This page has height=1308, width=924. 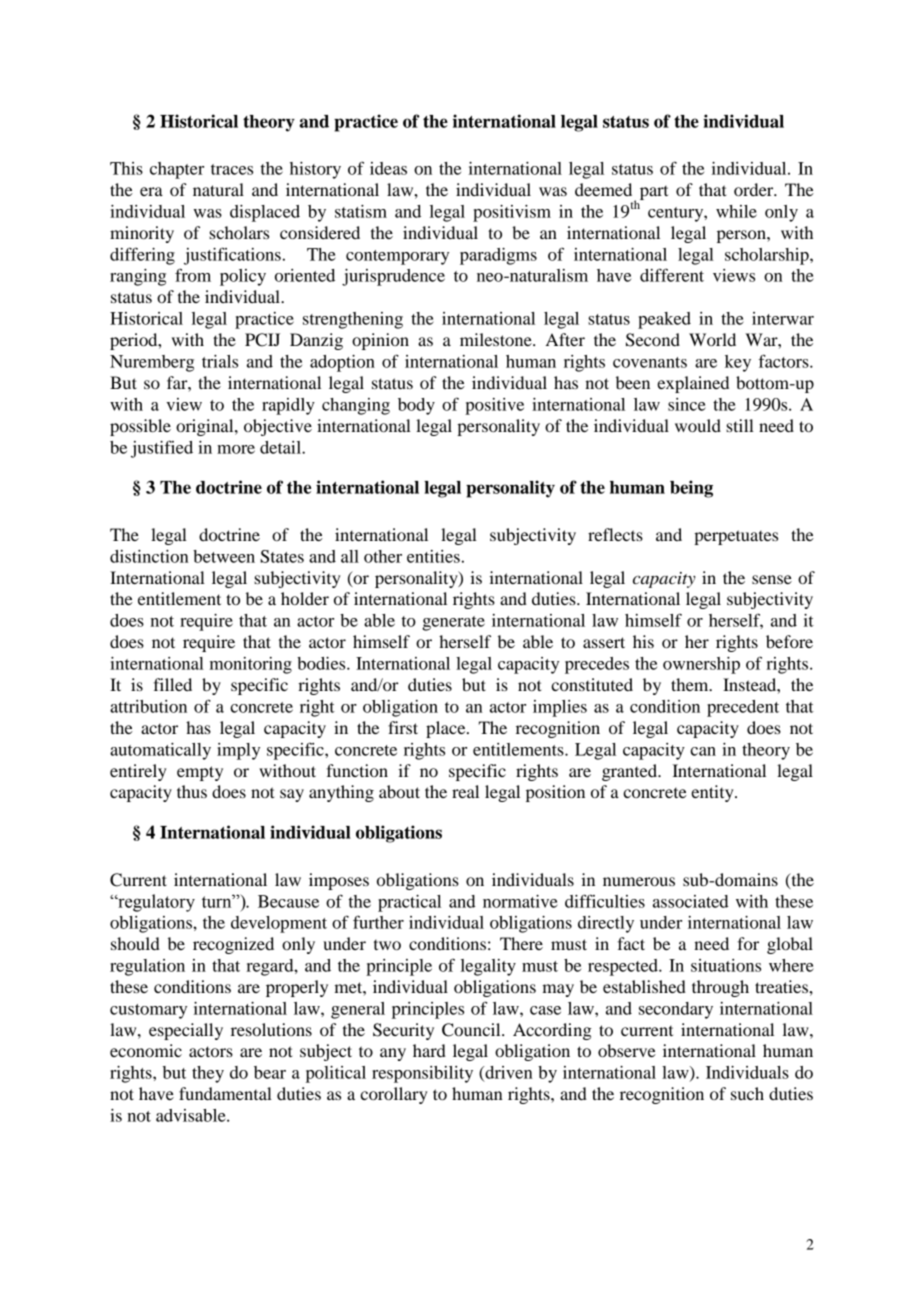 I want to click on positivism, so click(x=512, y=213).
